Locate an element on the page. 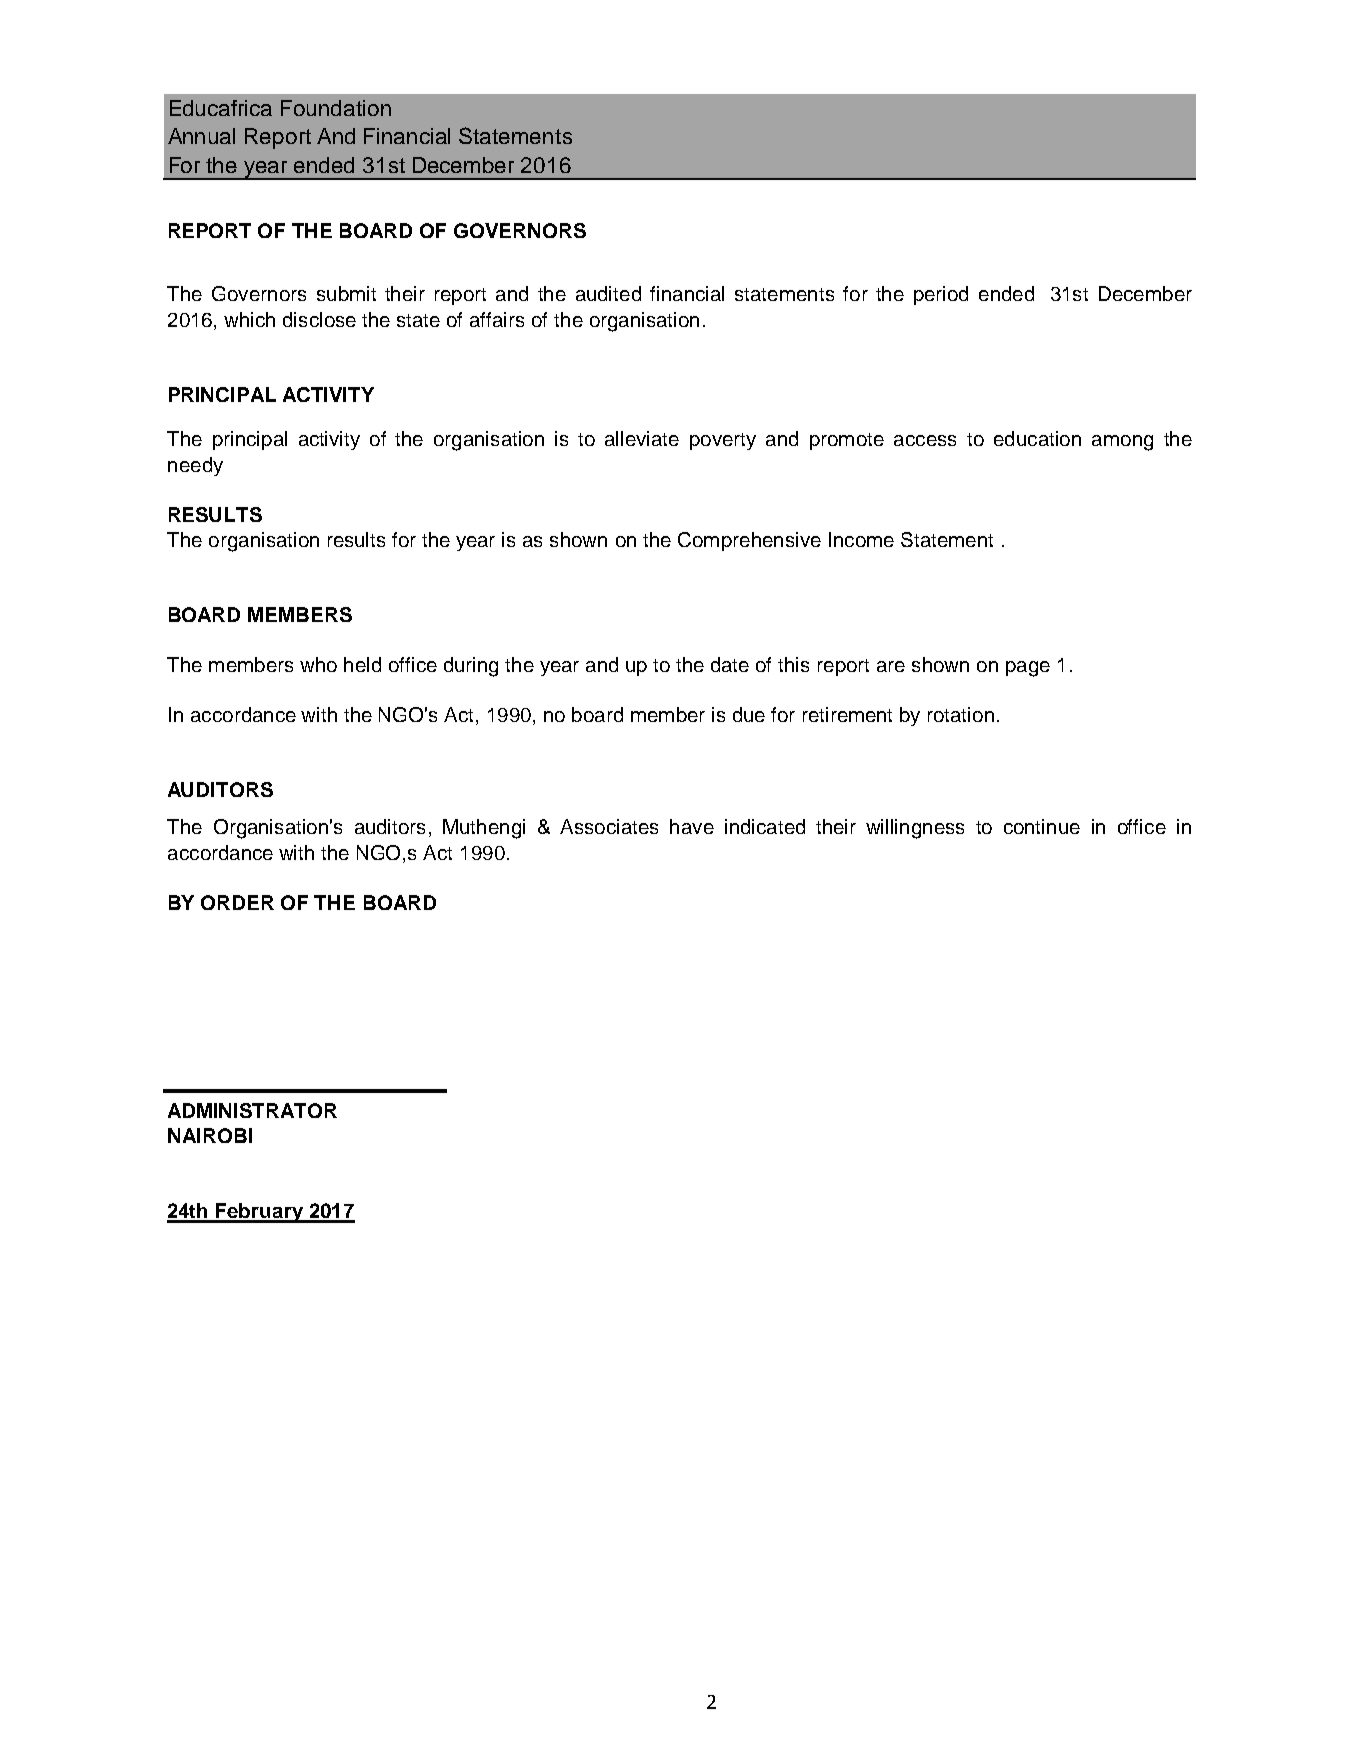 This image has height=1759, width=1359. have is located at coordinates (692, 826).
